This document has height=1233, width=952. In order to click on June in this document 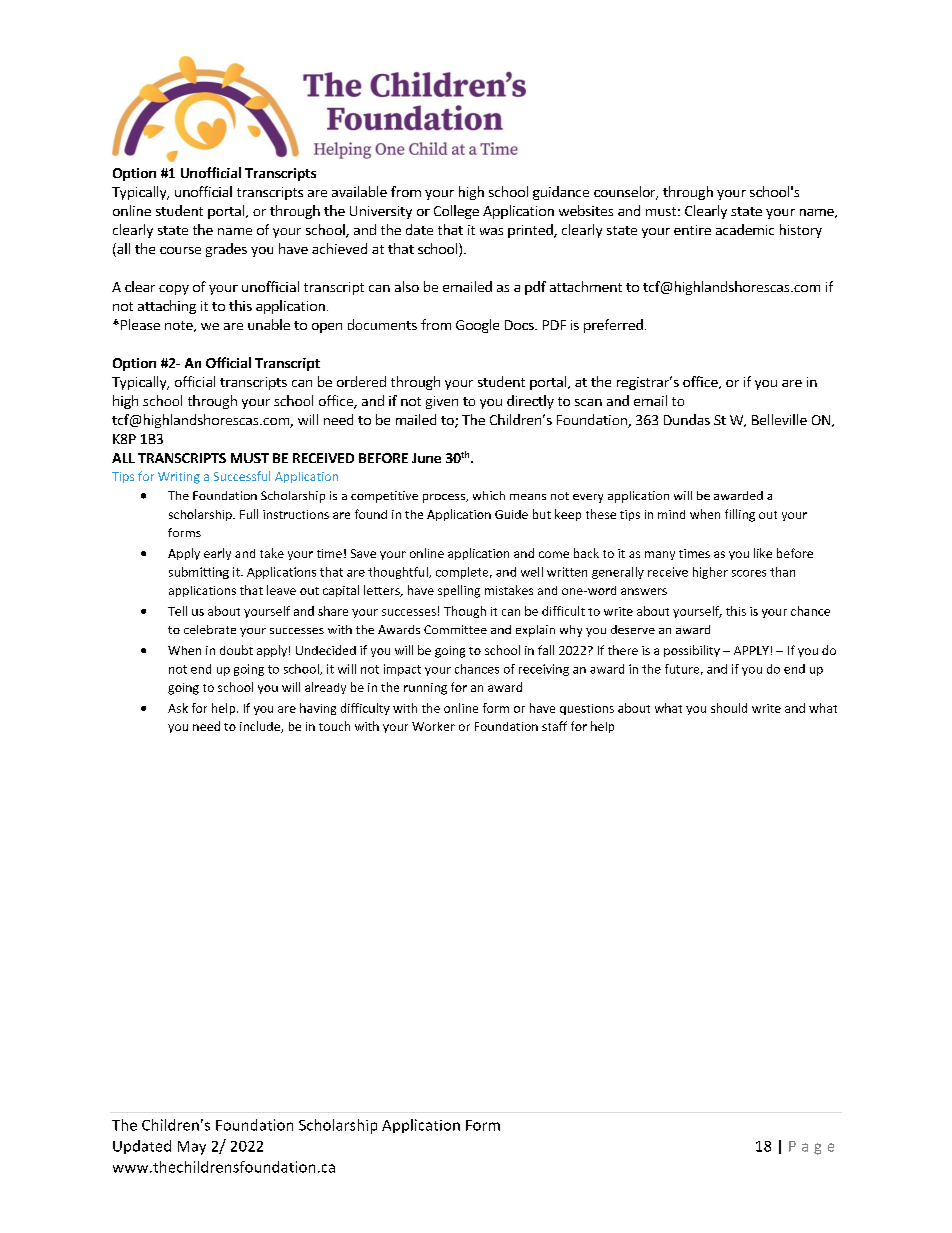, I will do `click(426, 458)`.
